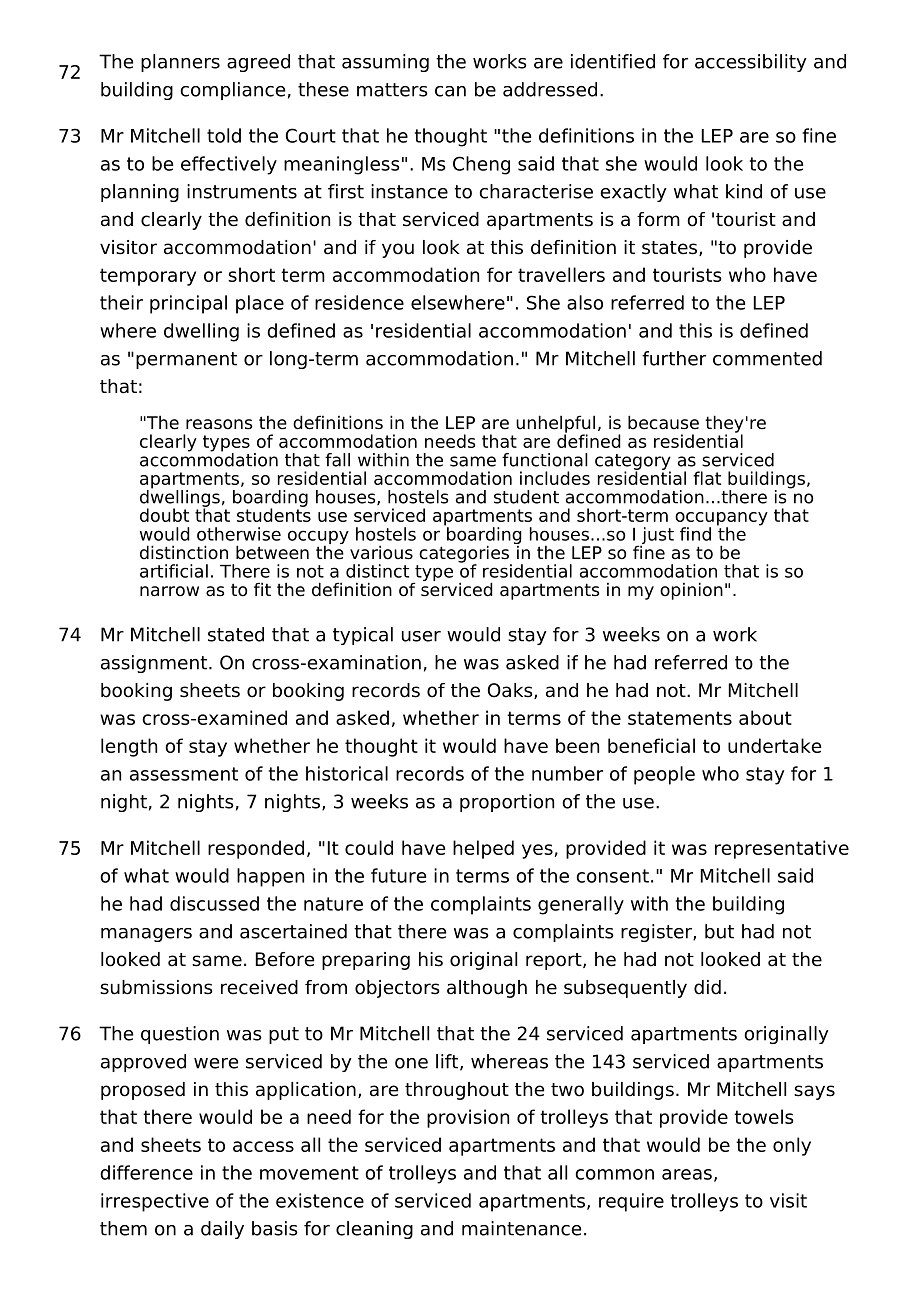  I want to click on user, so click(421, 636).
